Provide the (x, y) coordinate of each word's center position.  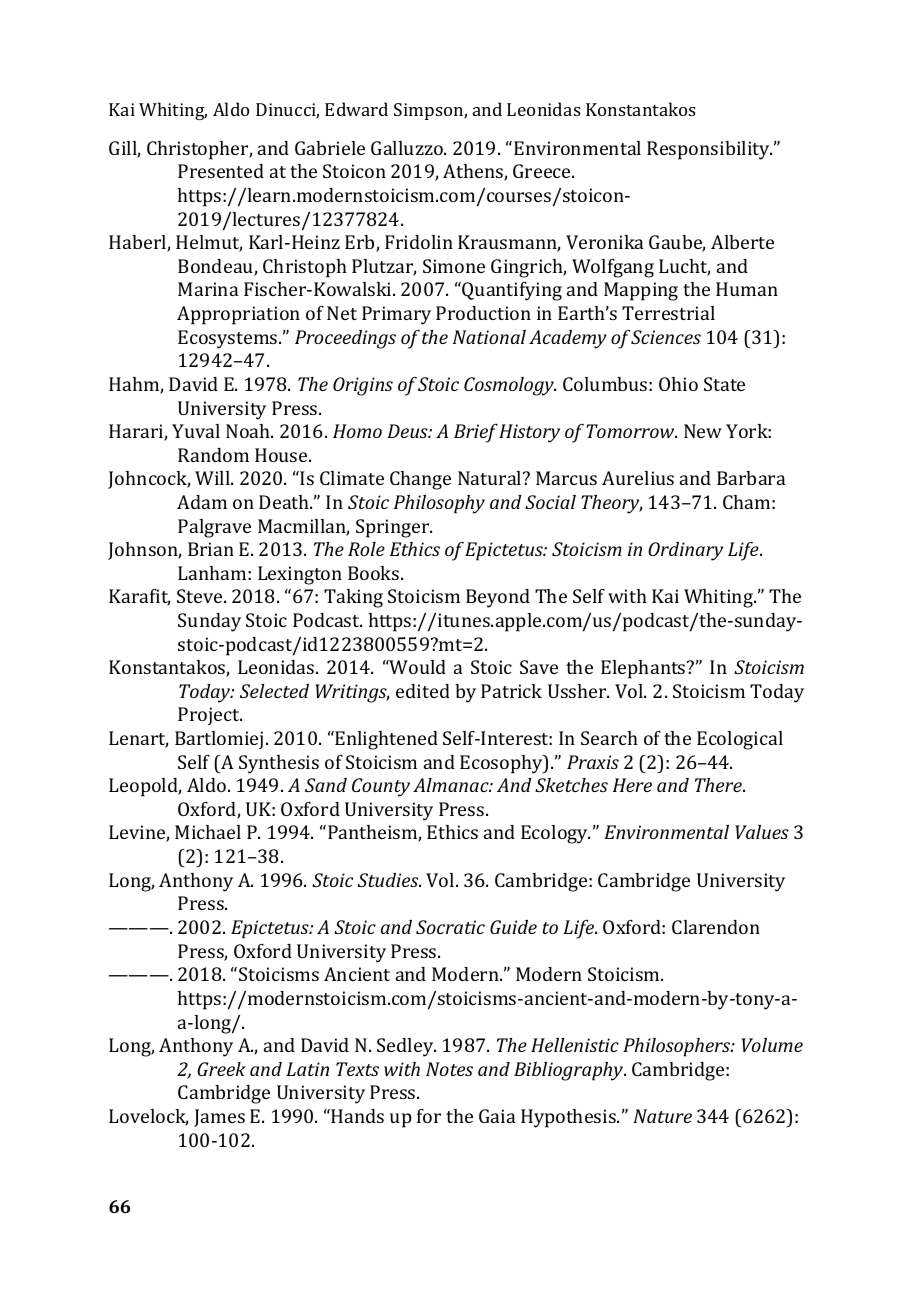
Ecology (555, 834)
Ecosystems (229, 339)
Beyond (498, 598)
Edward (356, 109)
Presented (221, 171)
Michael (208, 832)
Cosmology (510, 386)
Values (762, 832)
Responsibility (709, 150)
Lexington (300, 575)
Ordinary (685, 551)
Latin (307, 1069)
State (724, 384)
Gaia (497, 1116)
